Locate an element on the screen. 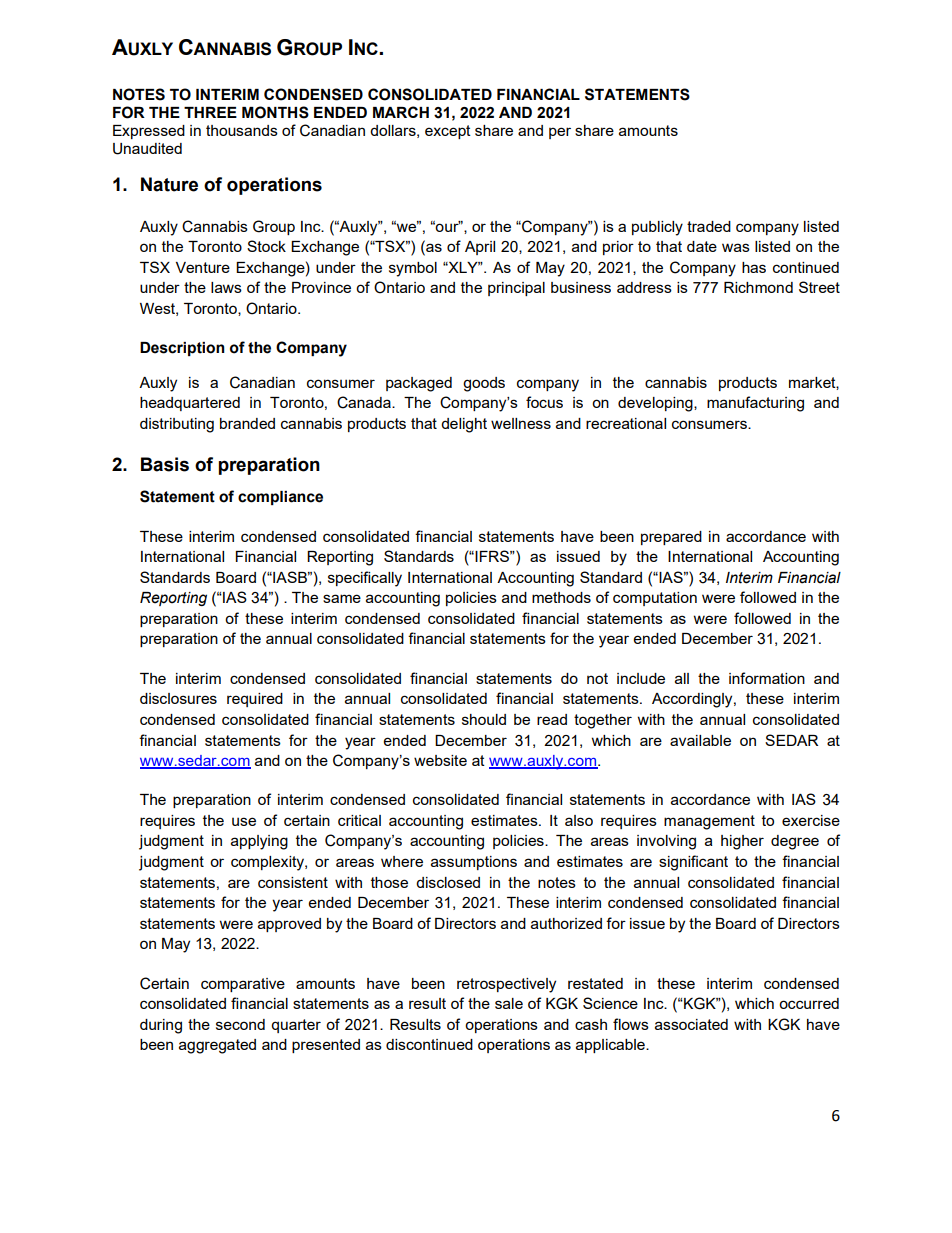  delight is located at coordinates (464, 425).
